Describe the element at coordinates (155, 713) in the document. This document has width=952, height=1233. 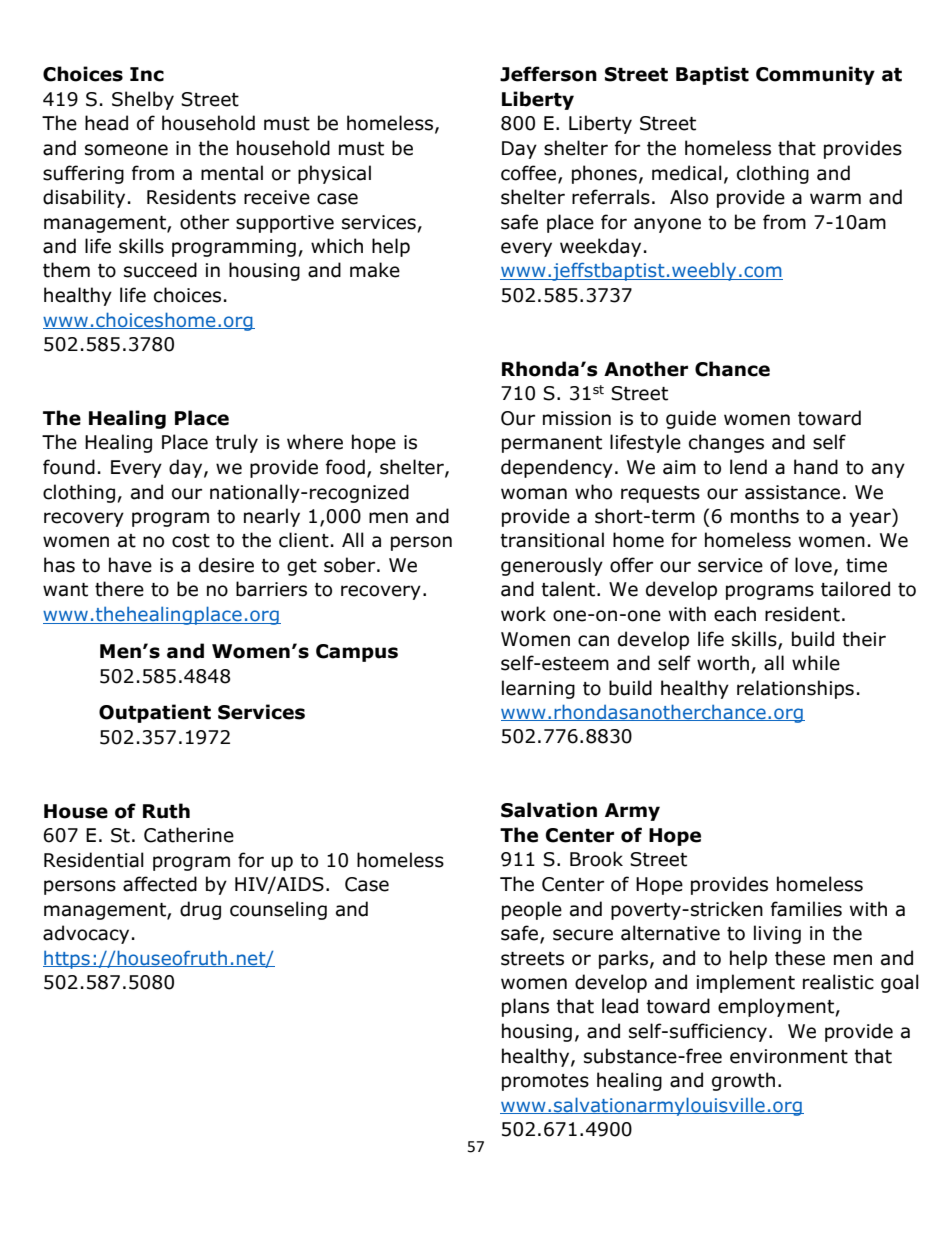
I see `Outpatient` at that location.
